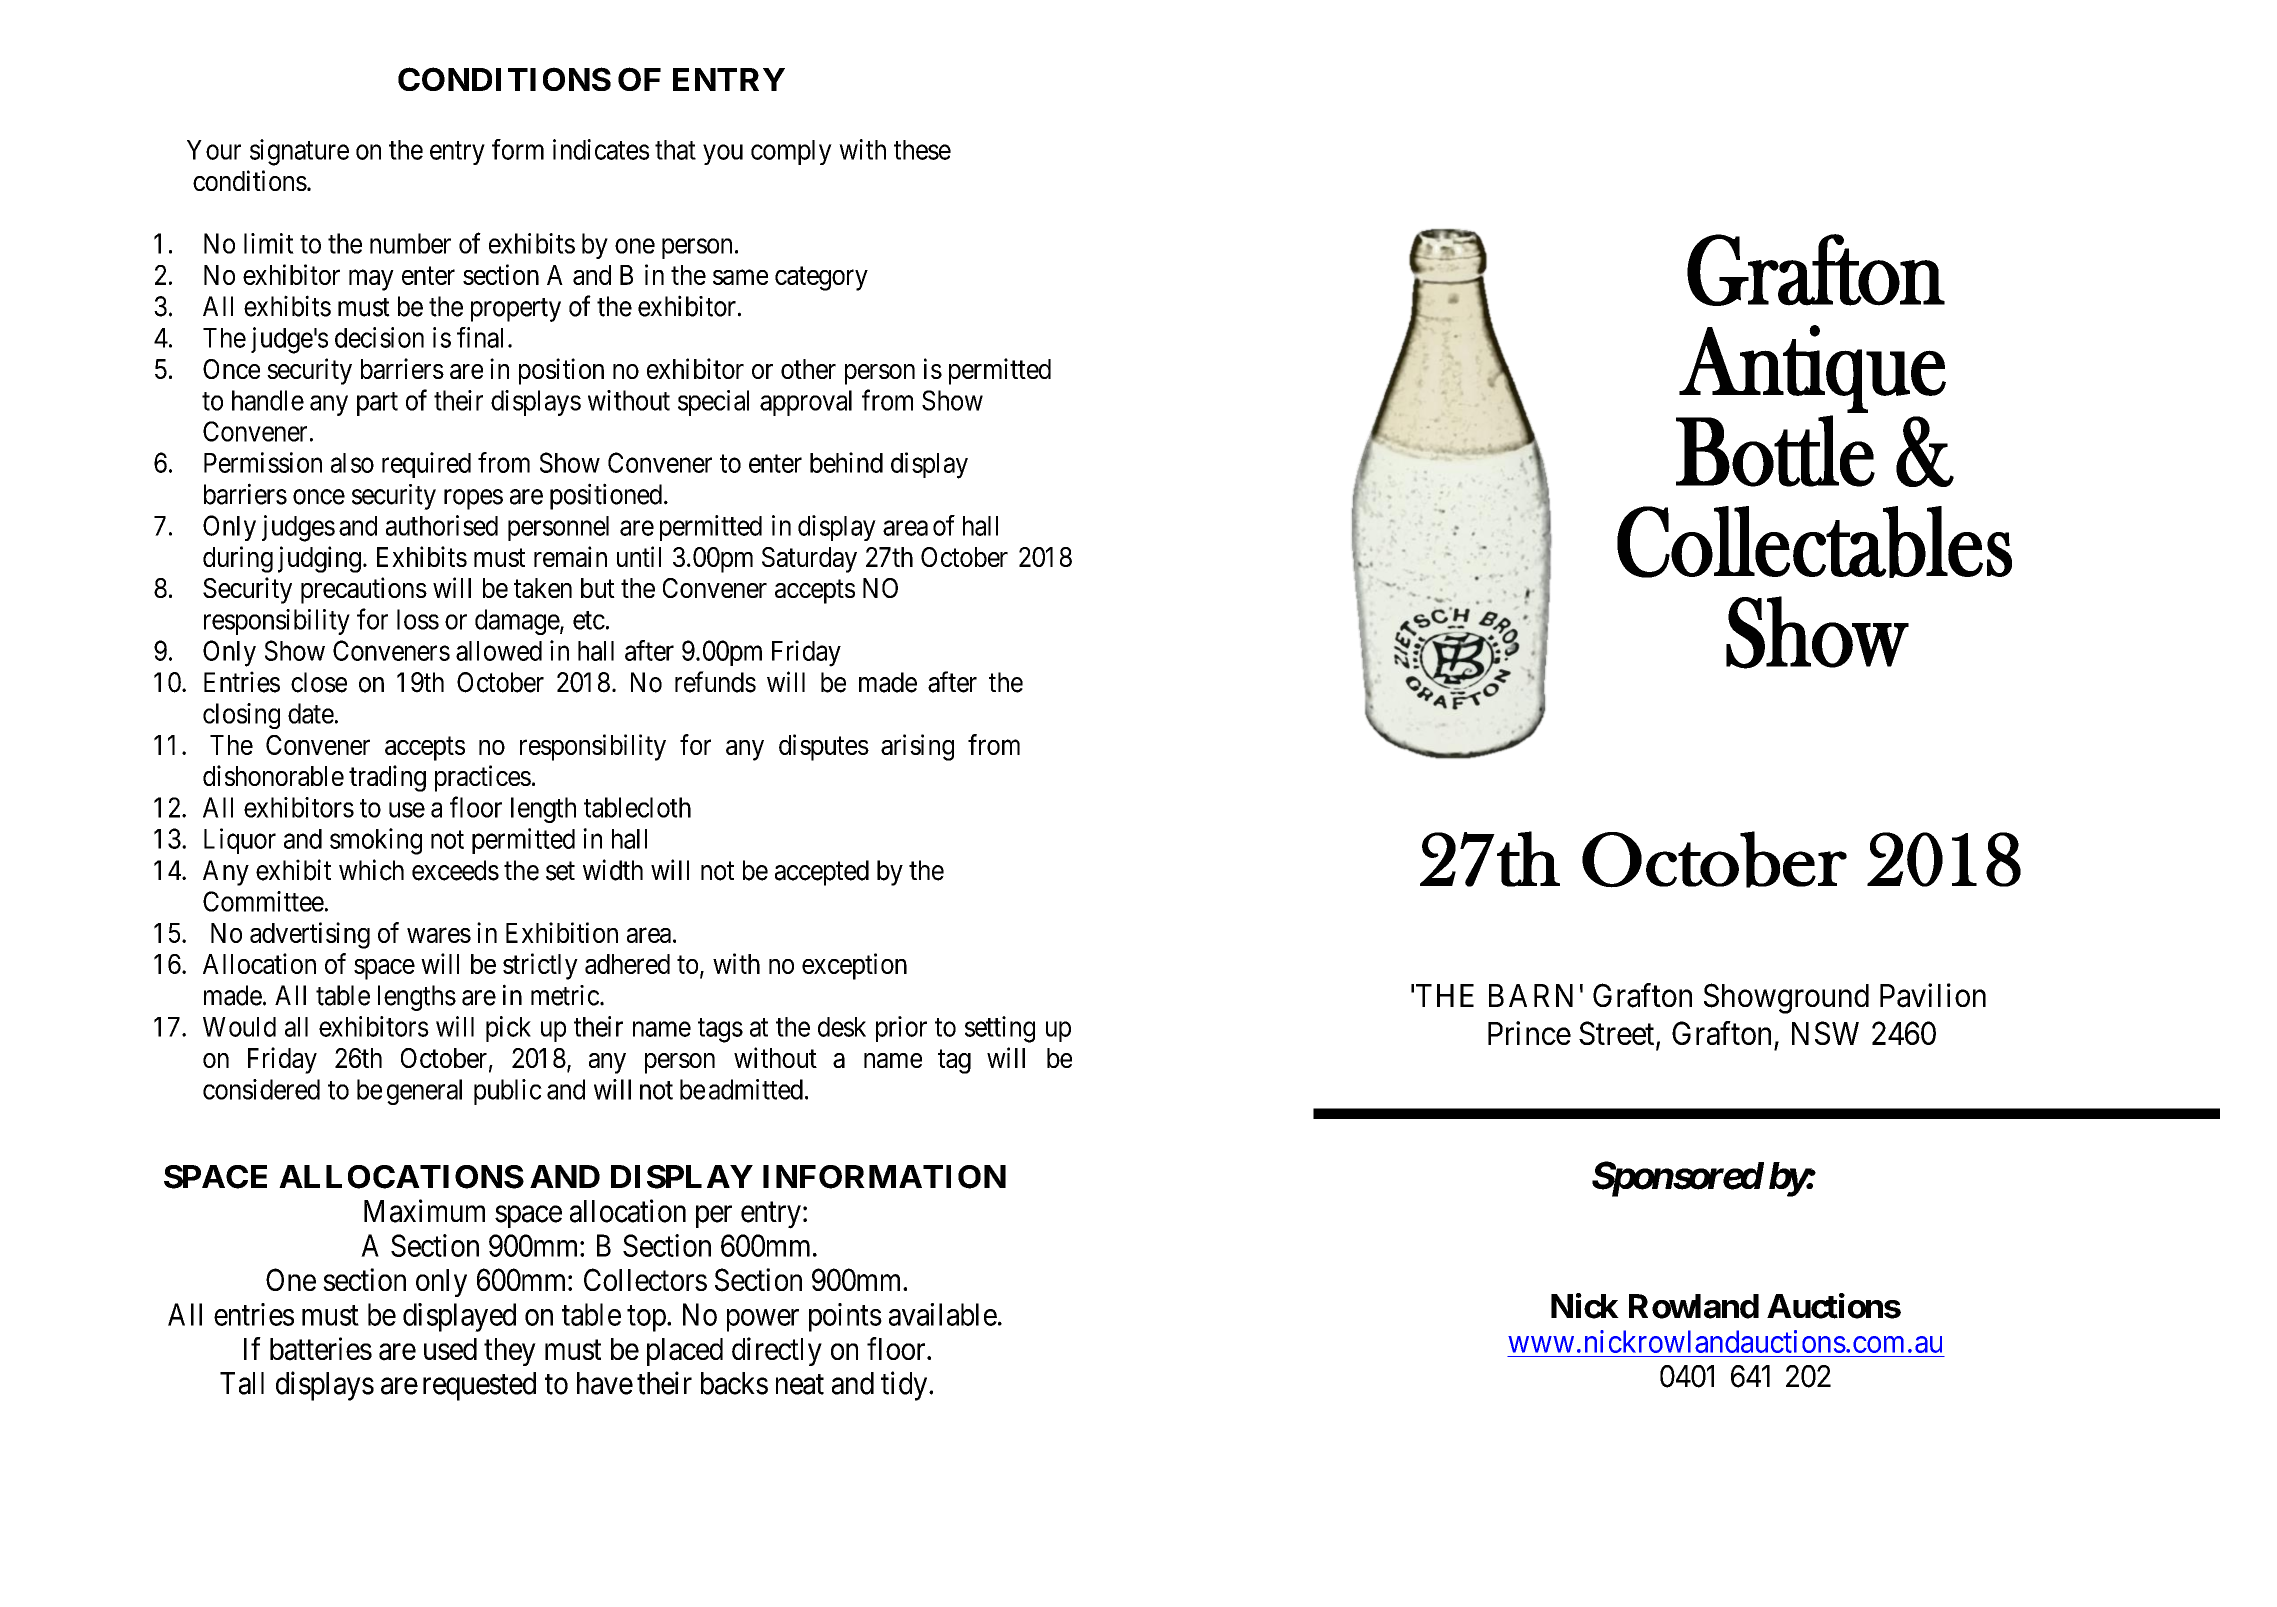 This document has height=1607, width=2277. I want to click on signature, so click(299, 152).
